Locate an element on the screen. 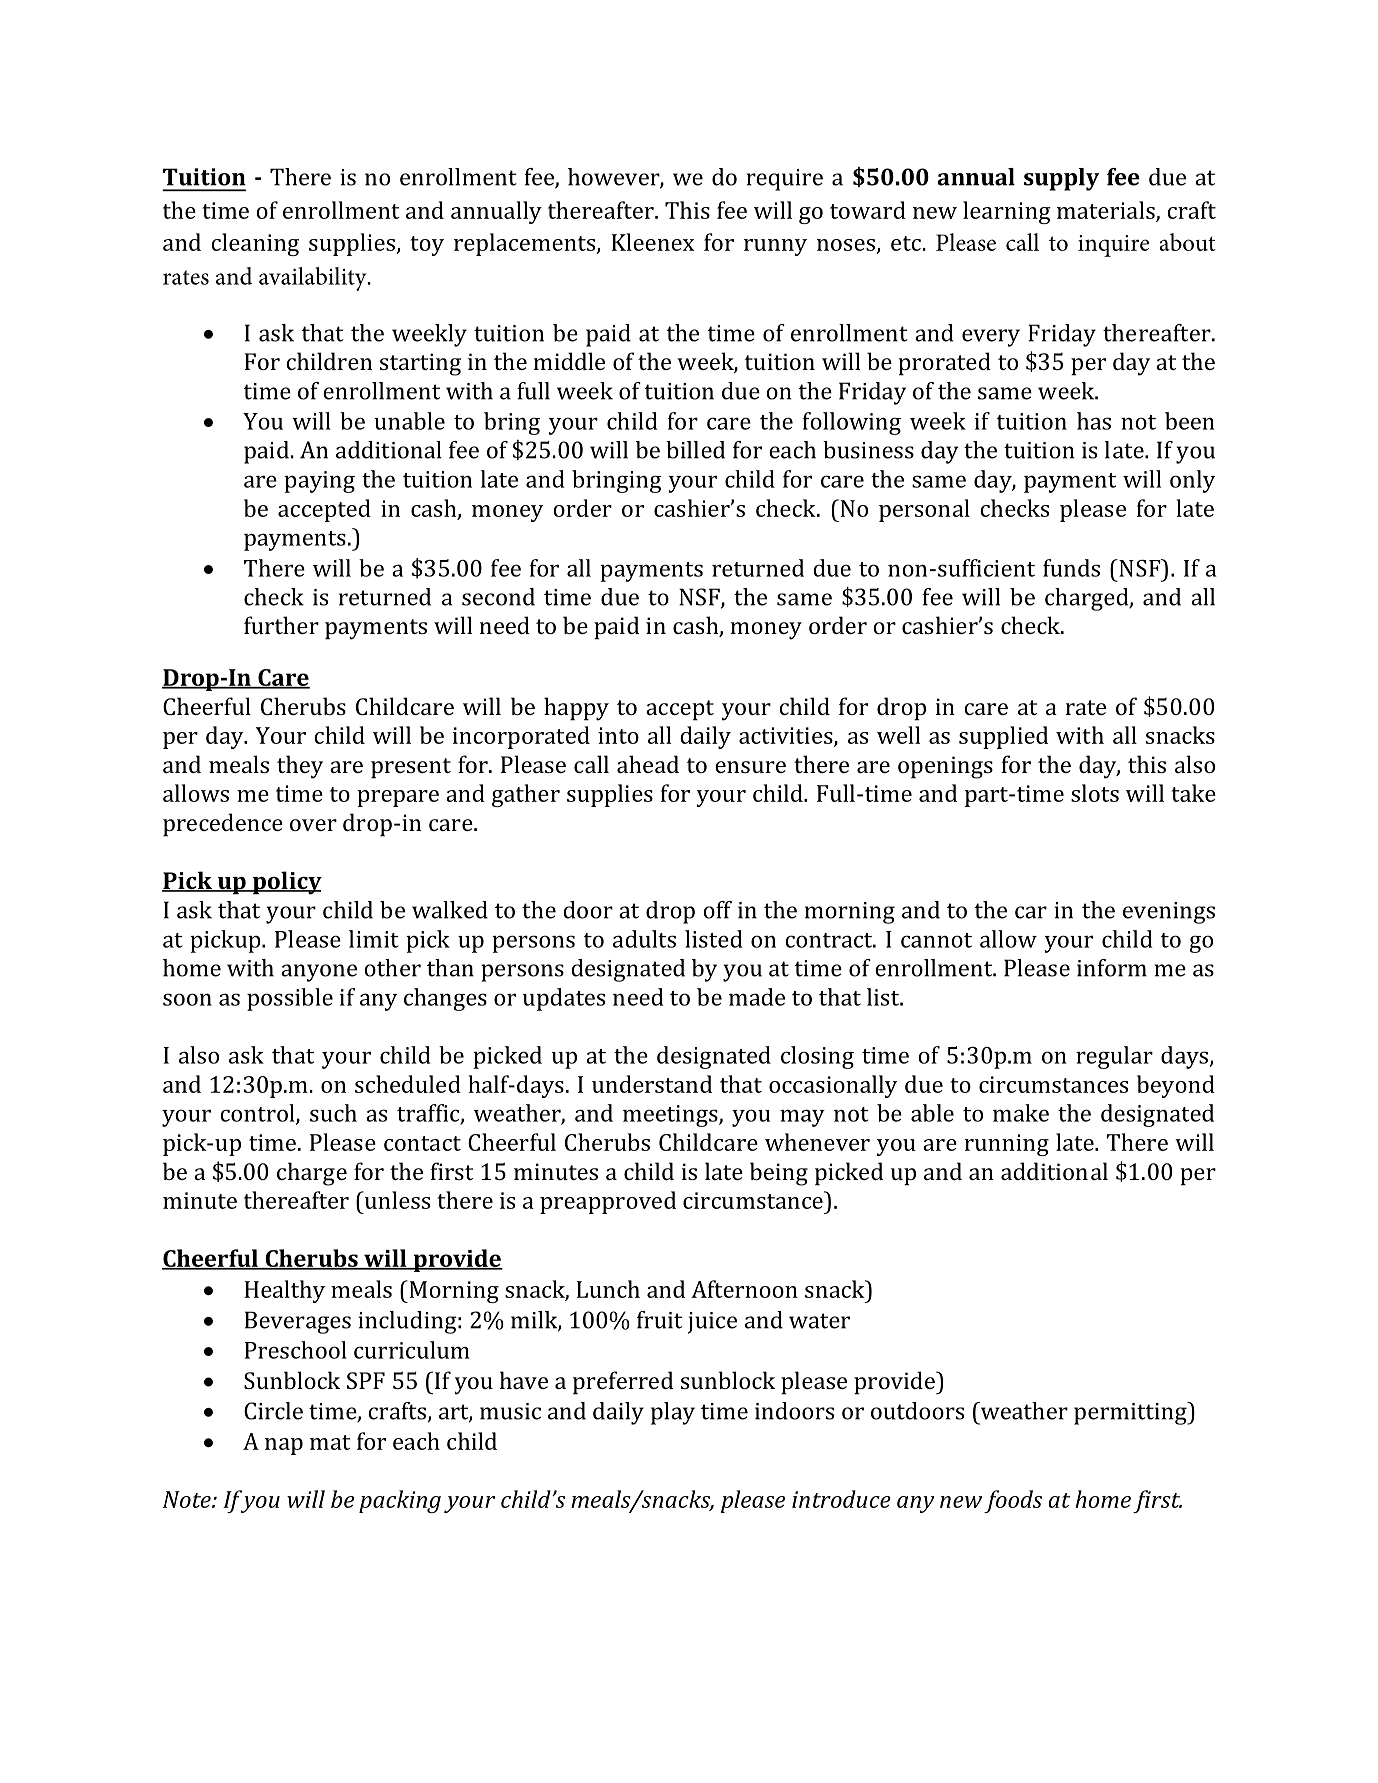  Kleenex is located at coordinates (653, 242).
